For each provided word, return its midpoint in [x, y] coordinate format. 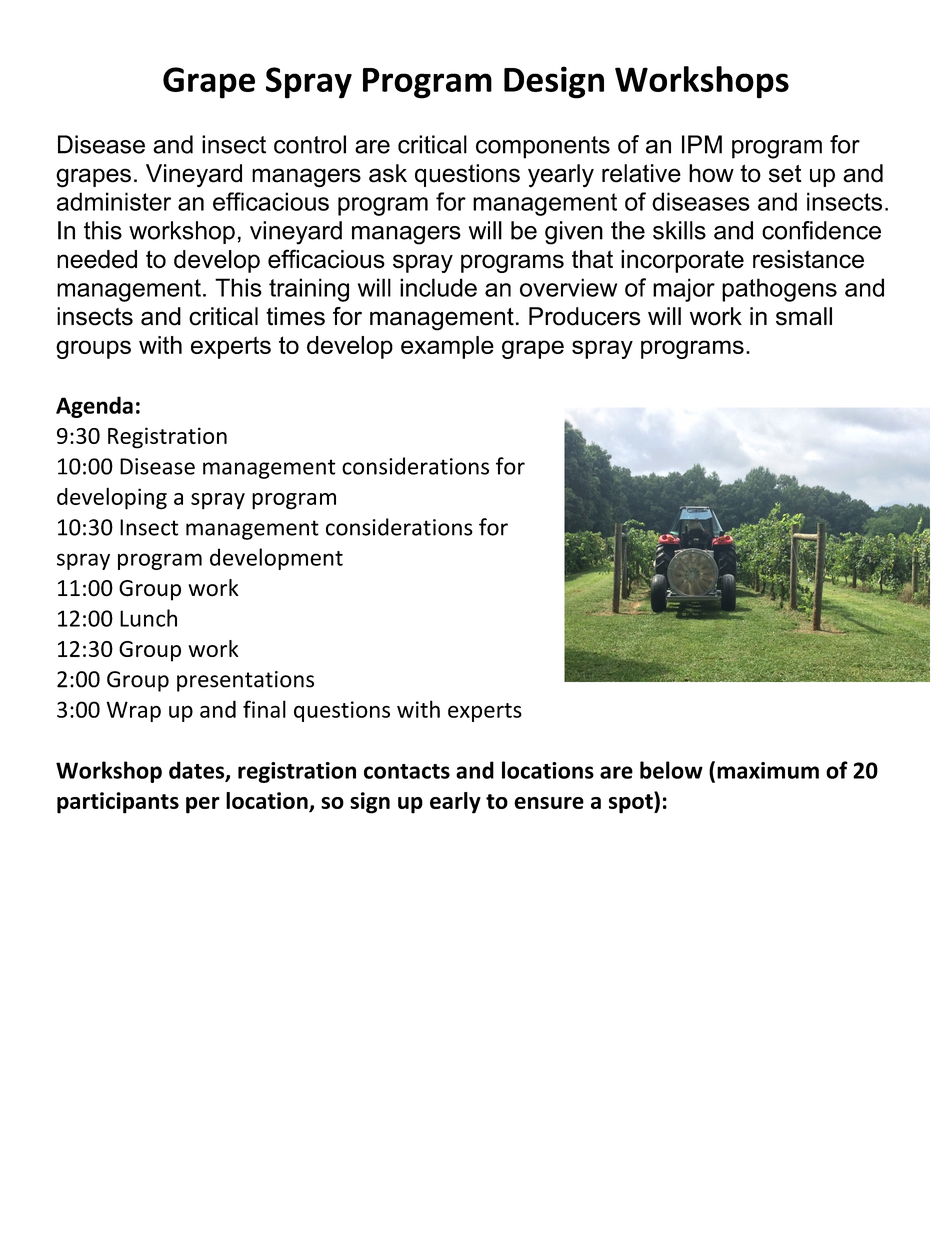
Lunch [148, 618]
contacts [407, 771]
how [711, 173]
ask [388, 173]
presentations [245, 681]
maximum [768, 770]
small [804, 316]
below [671, 770]
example [447, 347]
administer [114, 201]
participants [118, 803]
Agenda [94, 407]
